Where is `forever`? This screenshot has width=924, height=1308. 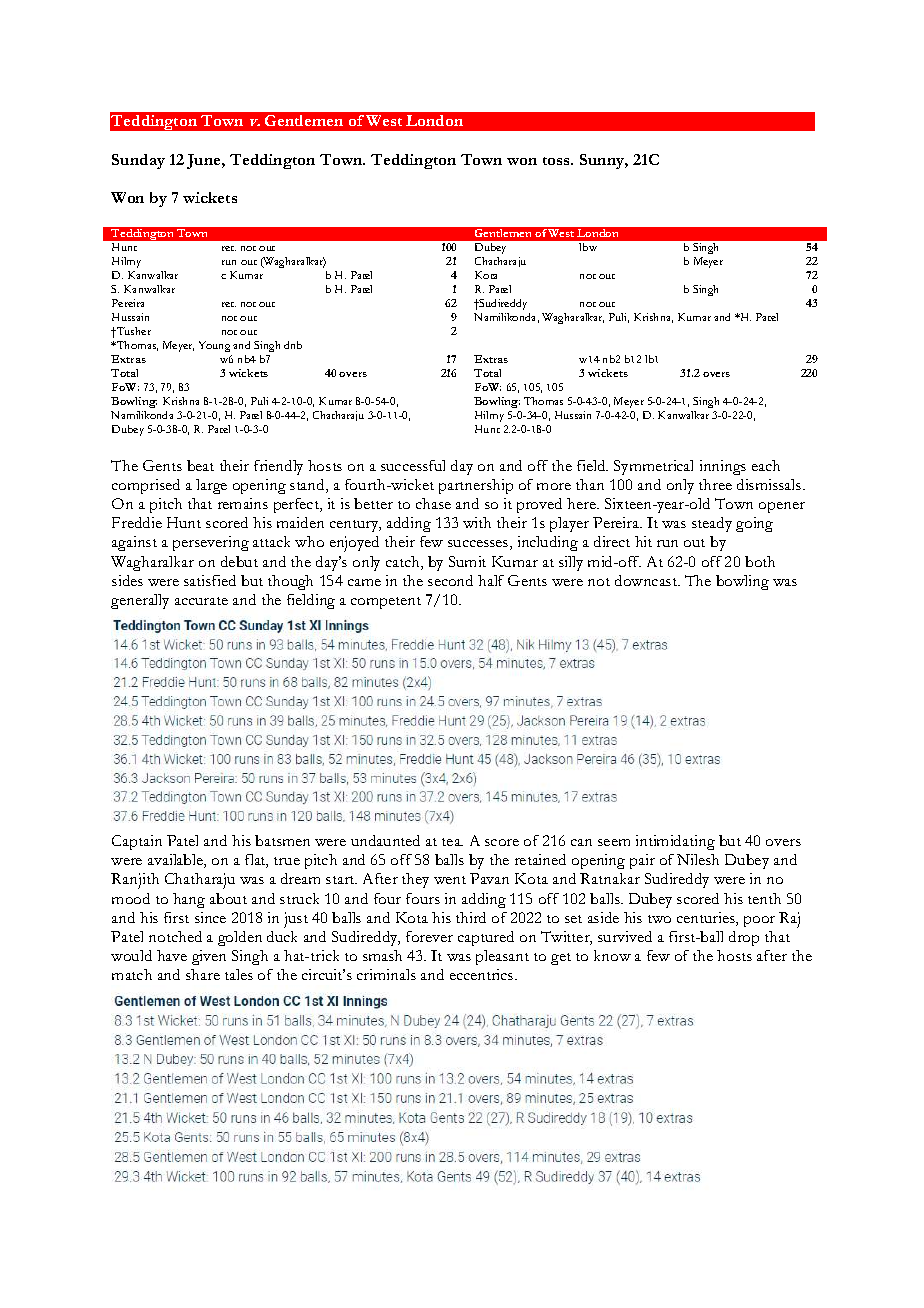
forever is located at coordinates (429, 936).
